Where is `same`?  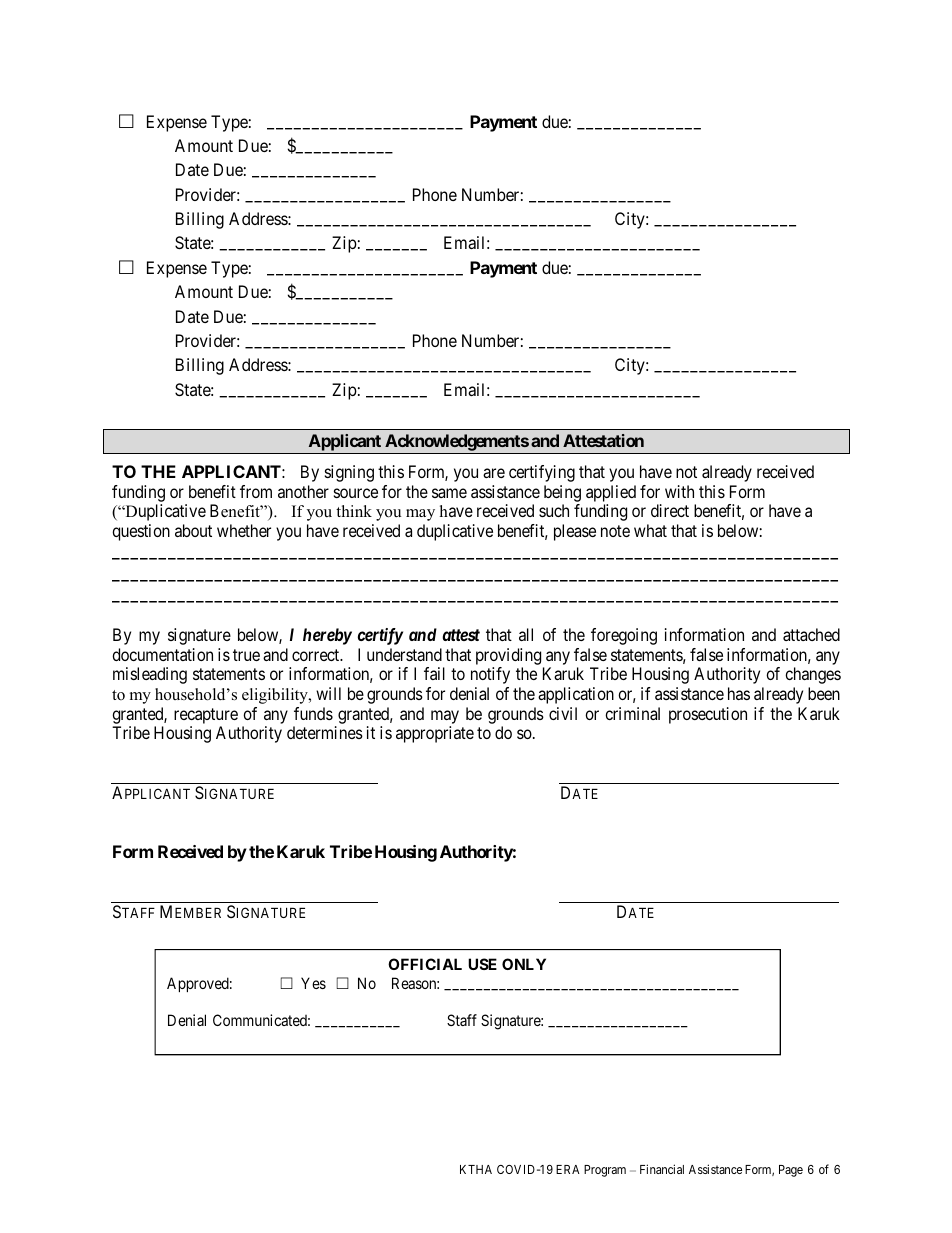
same is located at coordinates (449, 493).
